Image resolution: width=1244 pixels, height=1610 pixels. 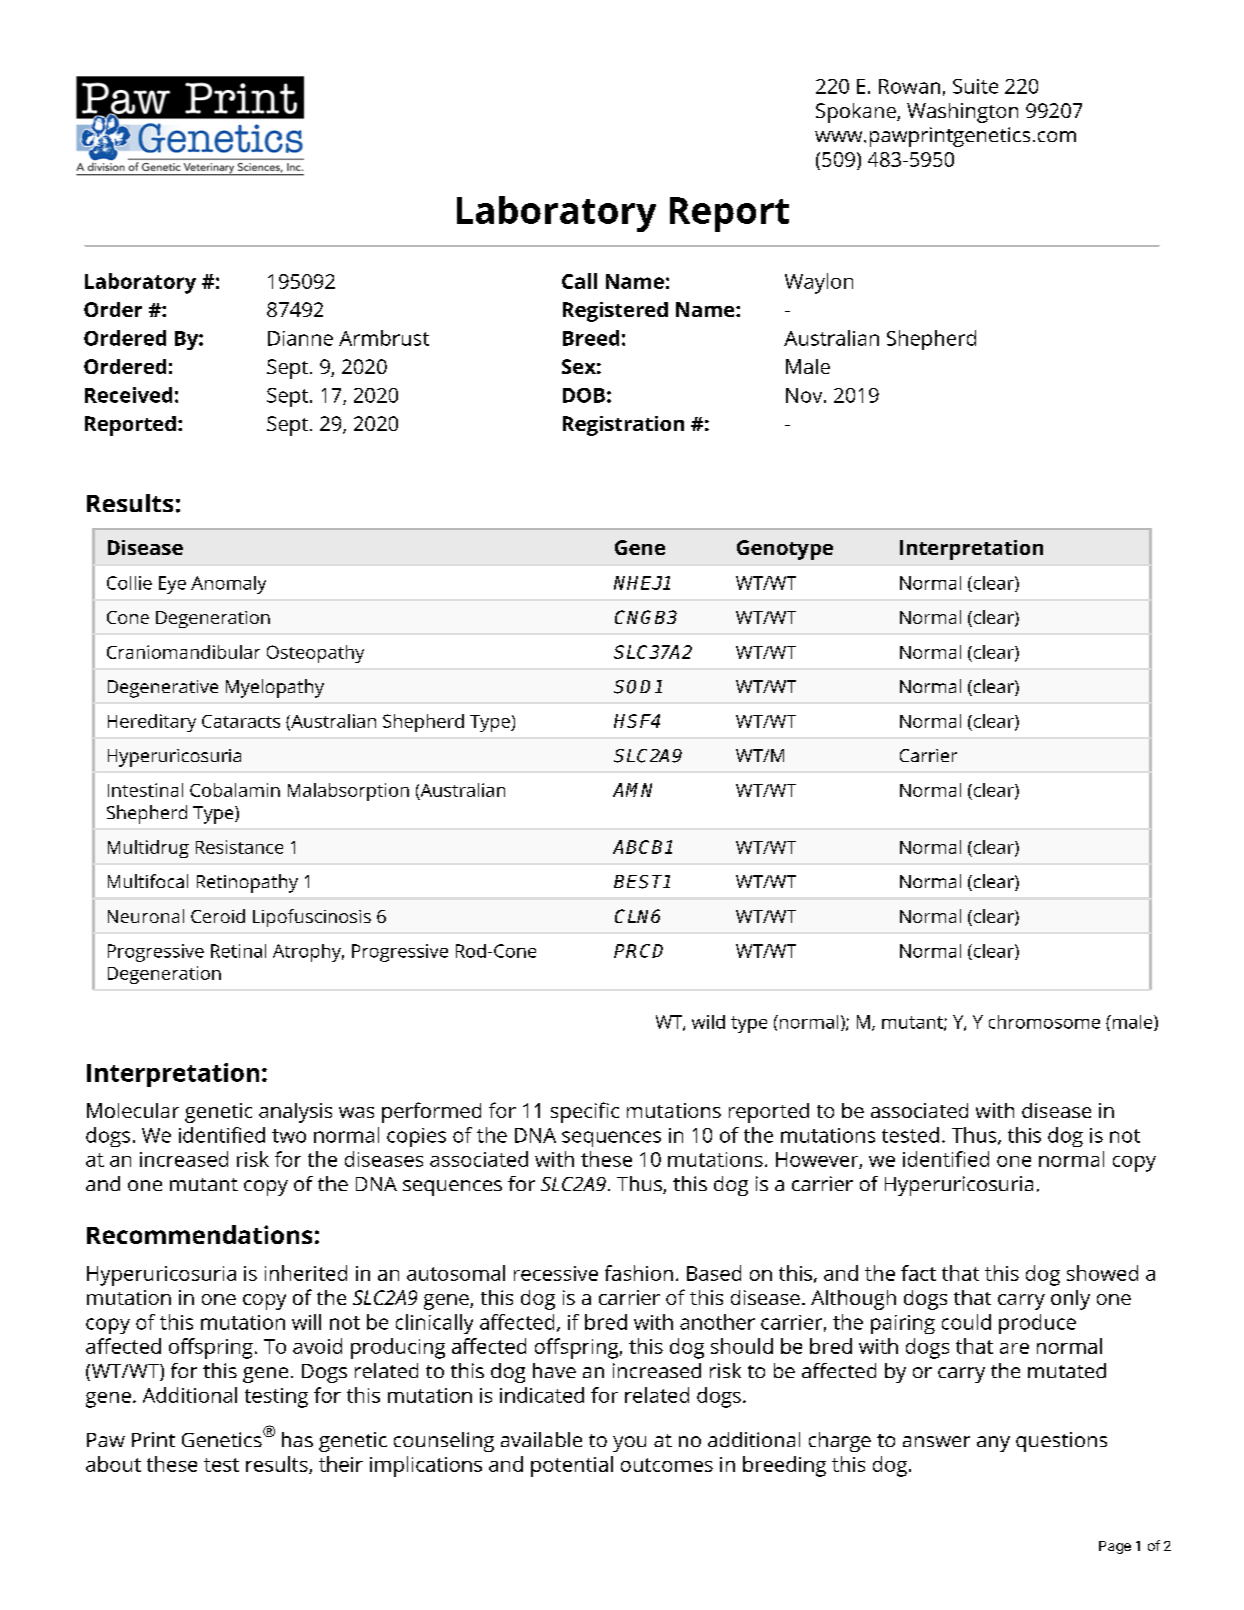 I want to click on has, so click(x=297, y=1439).
